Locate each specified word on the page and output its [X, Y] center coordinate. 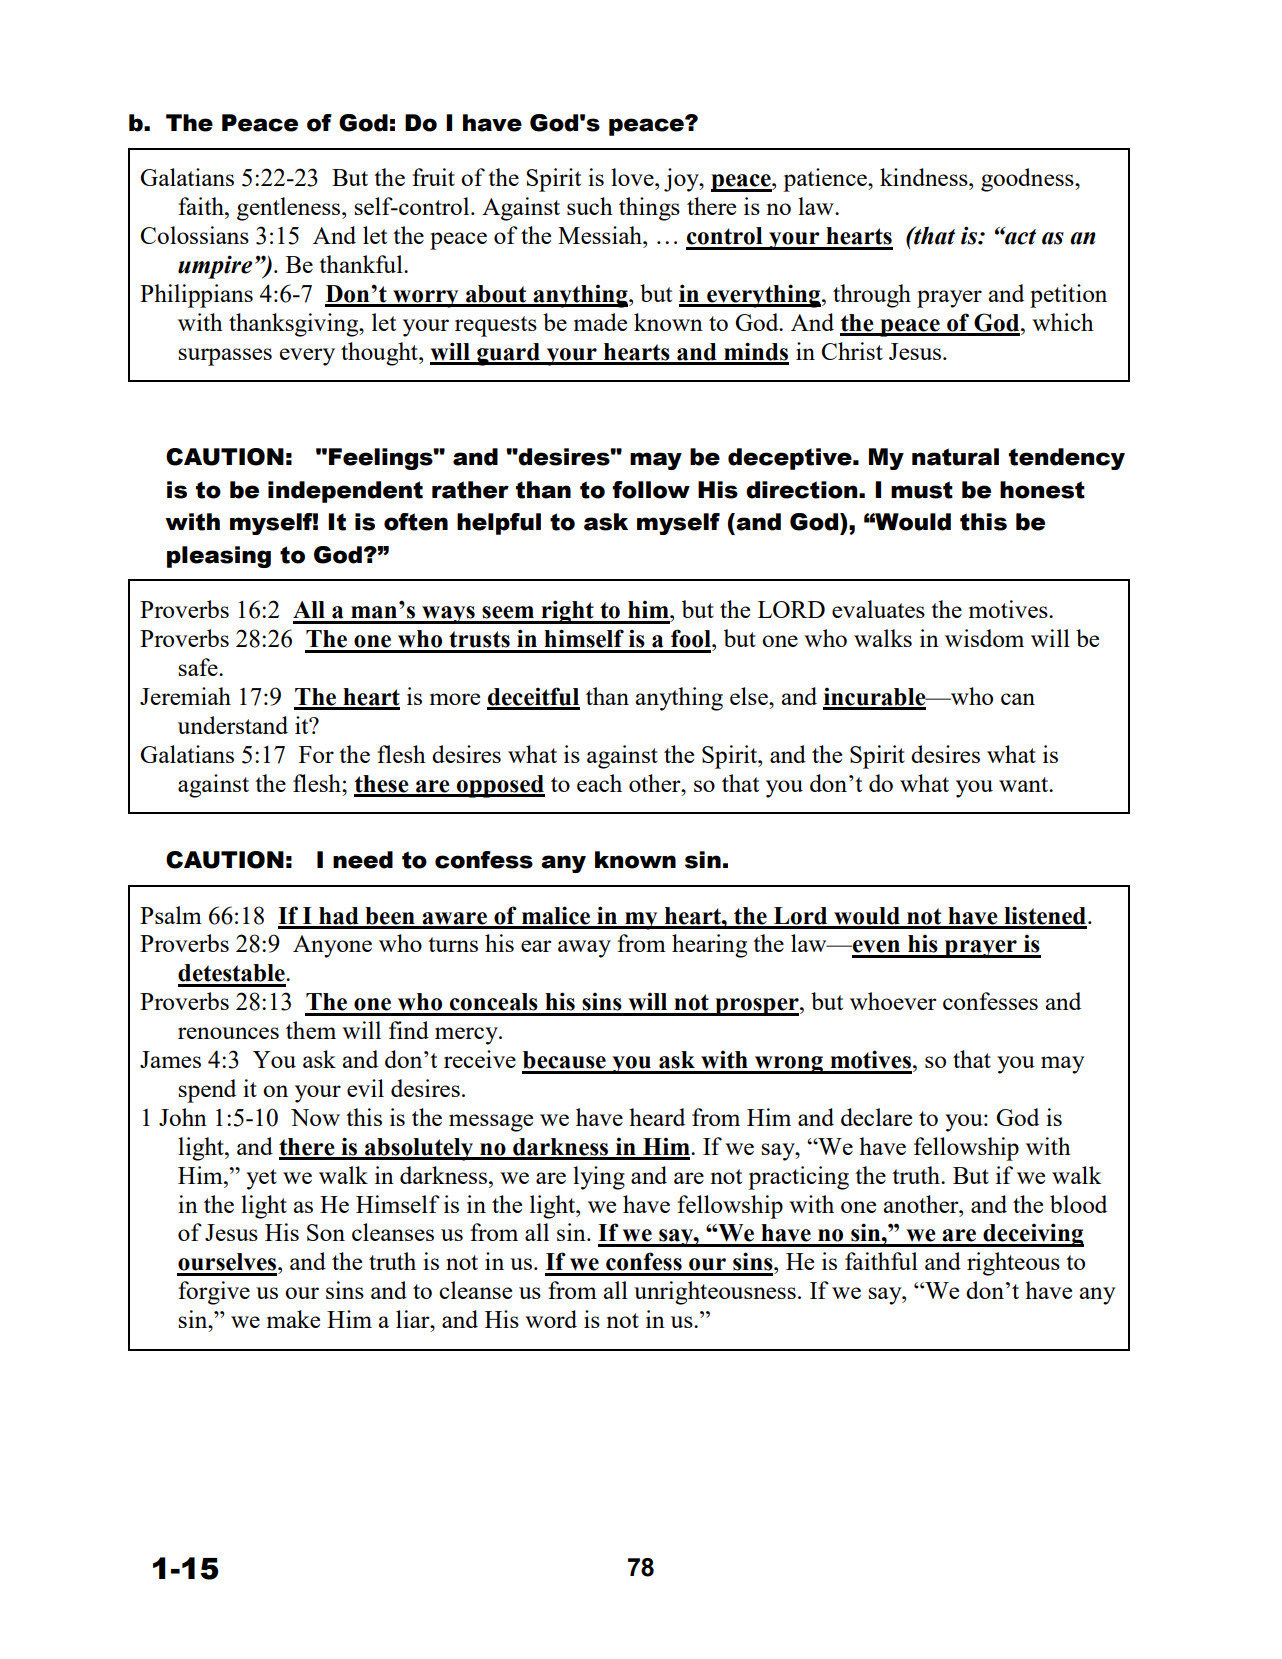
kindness [925, 177]
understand [233, 725]
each [599, 783]
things [649, 209]
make [293, 1319]
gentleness [290, 209]
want [1025, 784]
